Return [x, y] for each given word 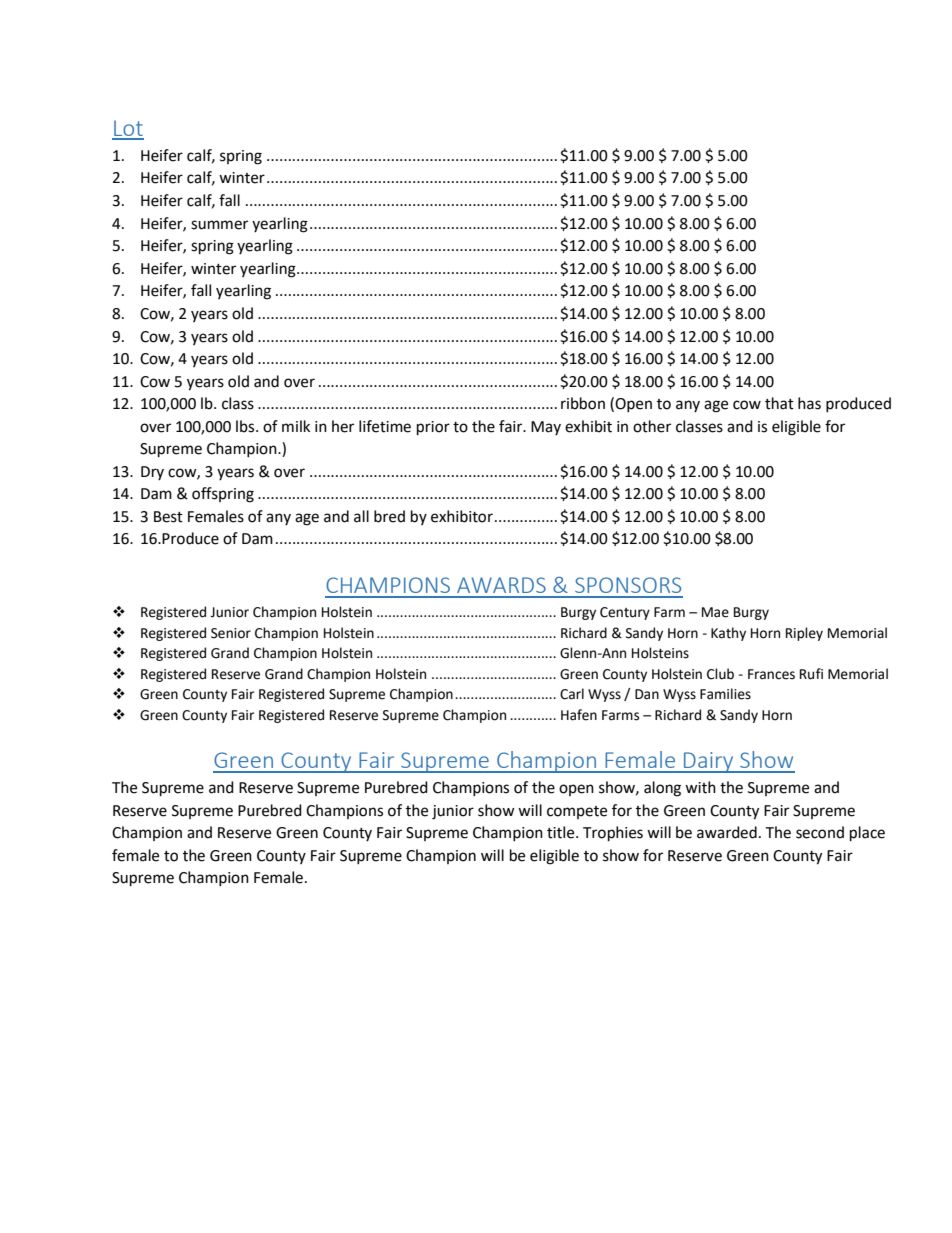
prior [433, 428]
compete [577, 812]
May [546, 428]
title [562, 832]
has [809, 403]
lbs [246, 426]
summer [219, 225]
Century [625, 613]
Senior [231, 633]
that [779, 403]
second [820, 832]
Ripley [804, 634]
